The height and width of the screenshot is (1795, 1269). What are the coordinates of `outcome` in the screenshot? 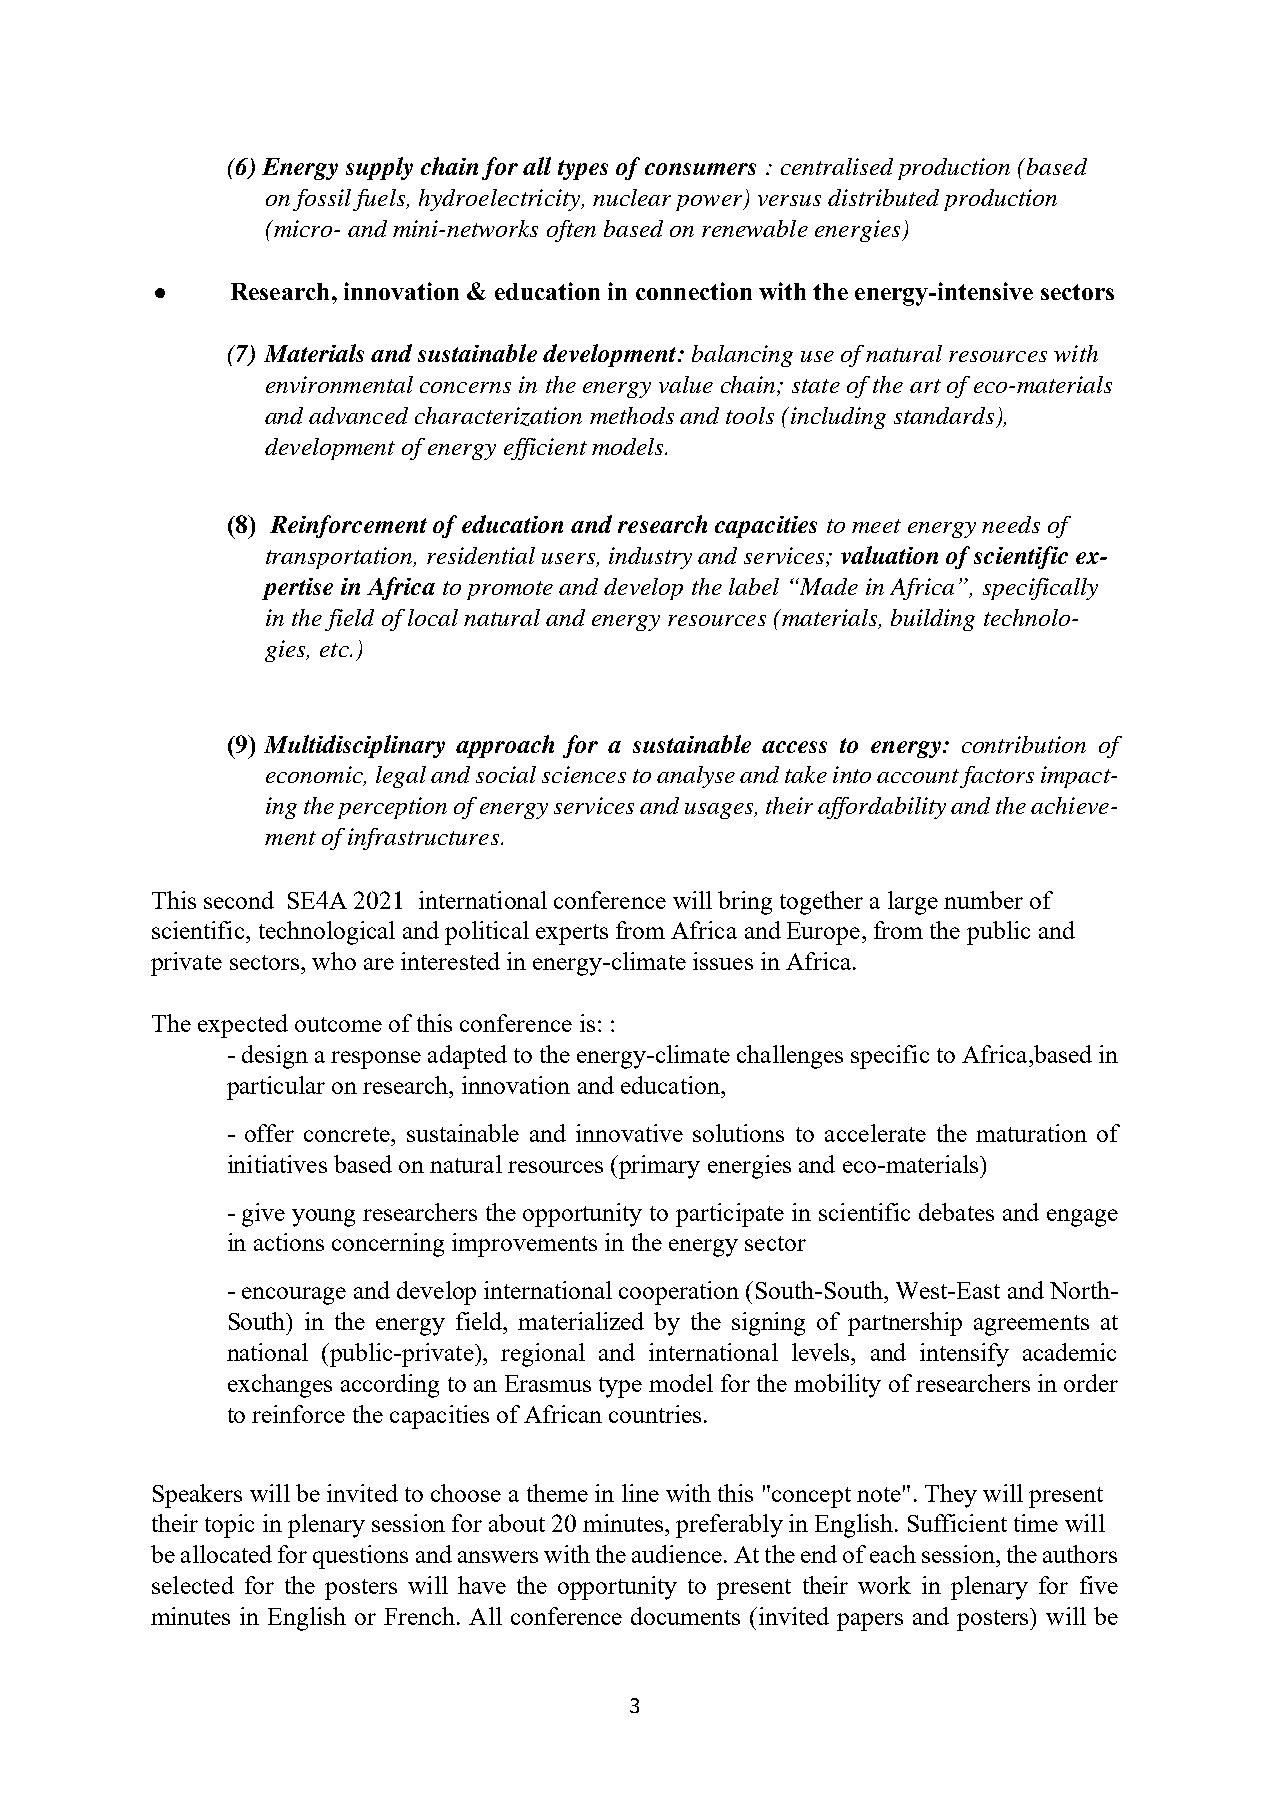 It's located at (338, 1024).
